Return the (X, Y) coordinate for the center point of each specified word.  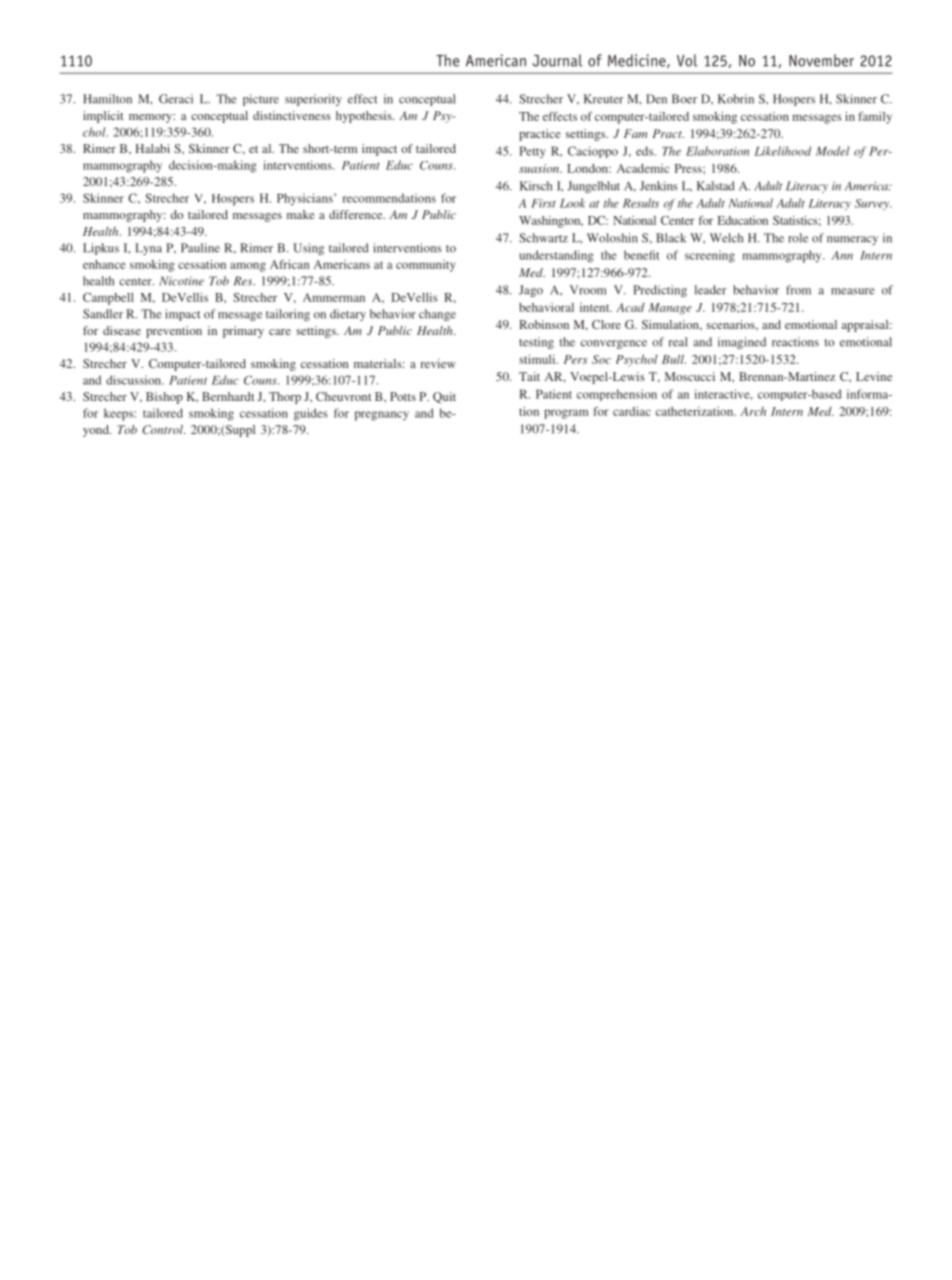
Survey (873, 204)
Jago (531, 291)
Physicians (306, 199)
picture (261, 100)
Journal (557, 60)
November (821, 60)
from (798, 290)
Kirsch (536, 186)
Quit (444, 398)
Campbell (108, 299)
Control (163, 429)
